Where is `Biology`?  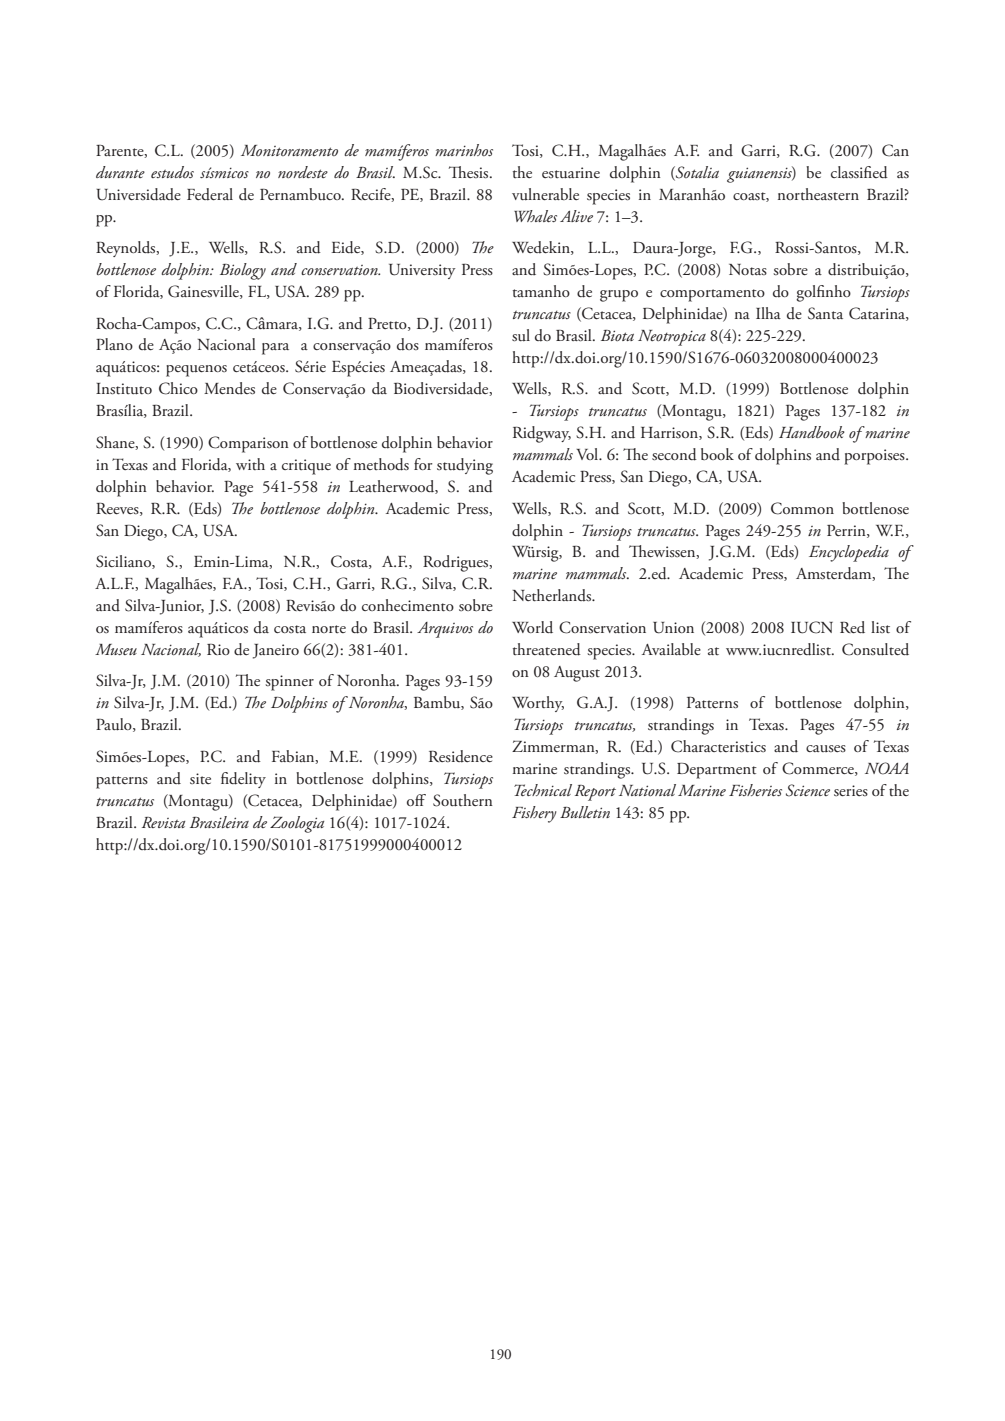
Biology is located at coordinates (243, 271).
